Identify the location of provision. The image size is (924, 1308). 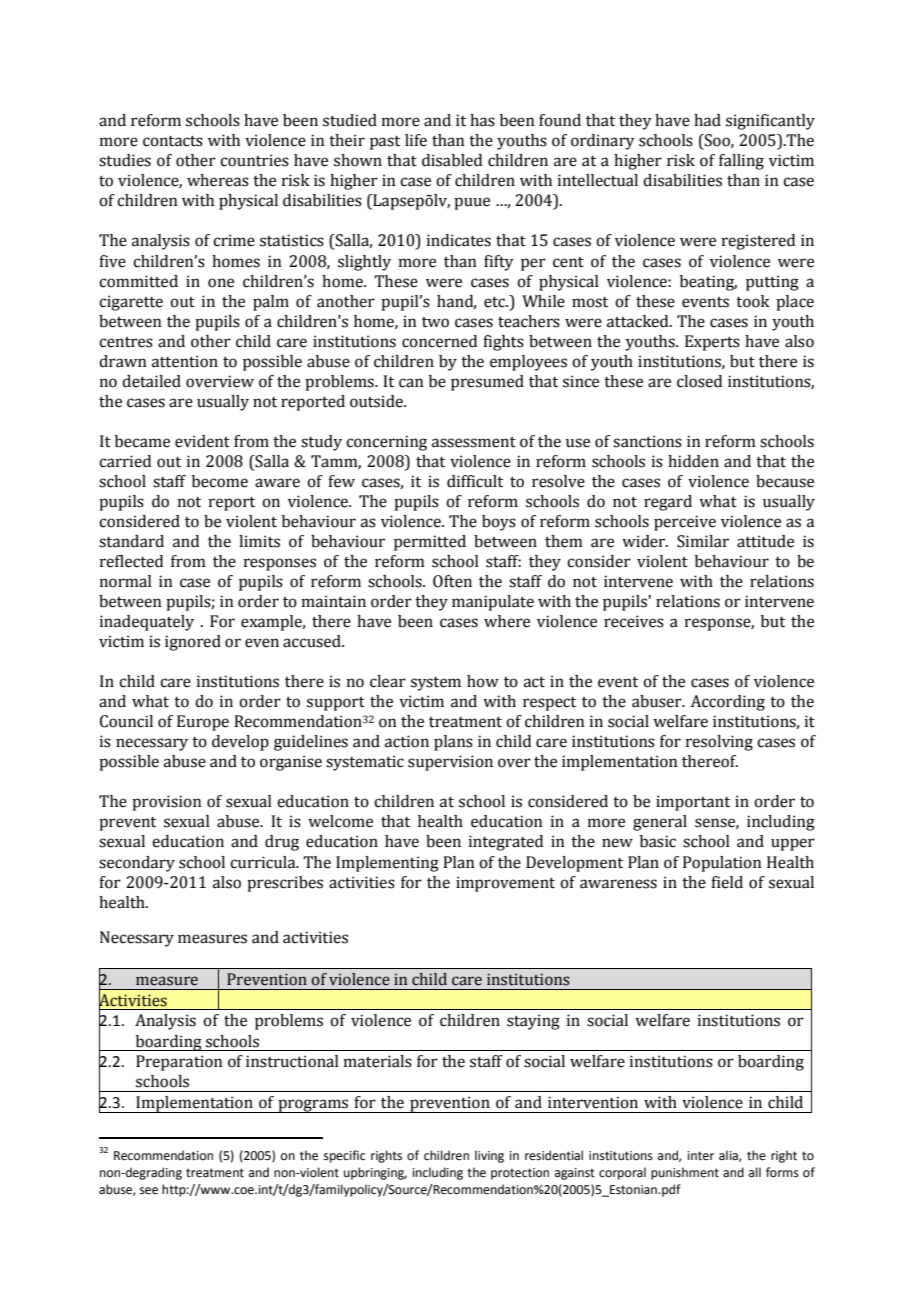
(166, 803).
